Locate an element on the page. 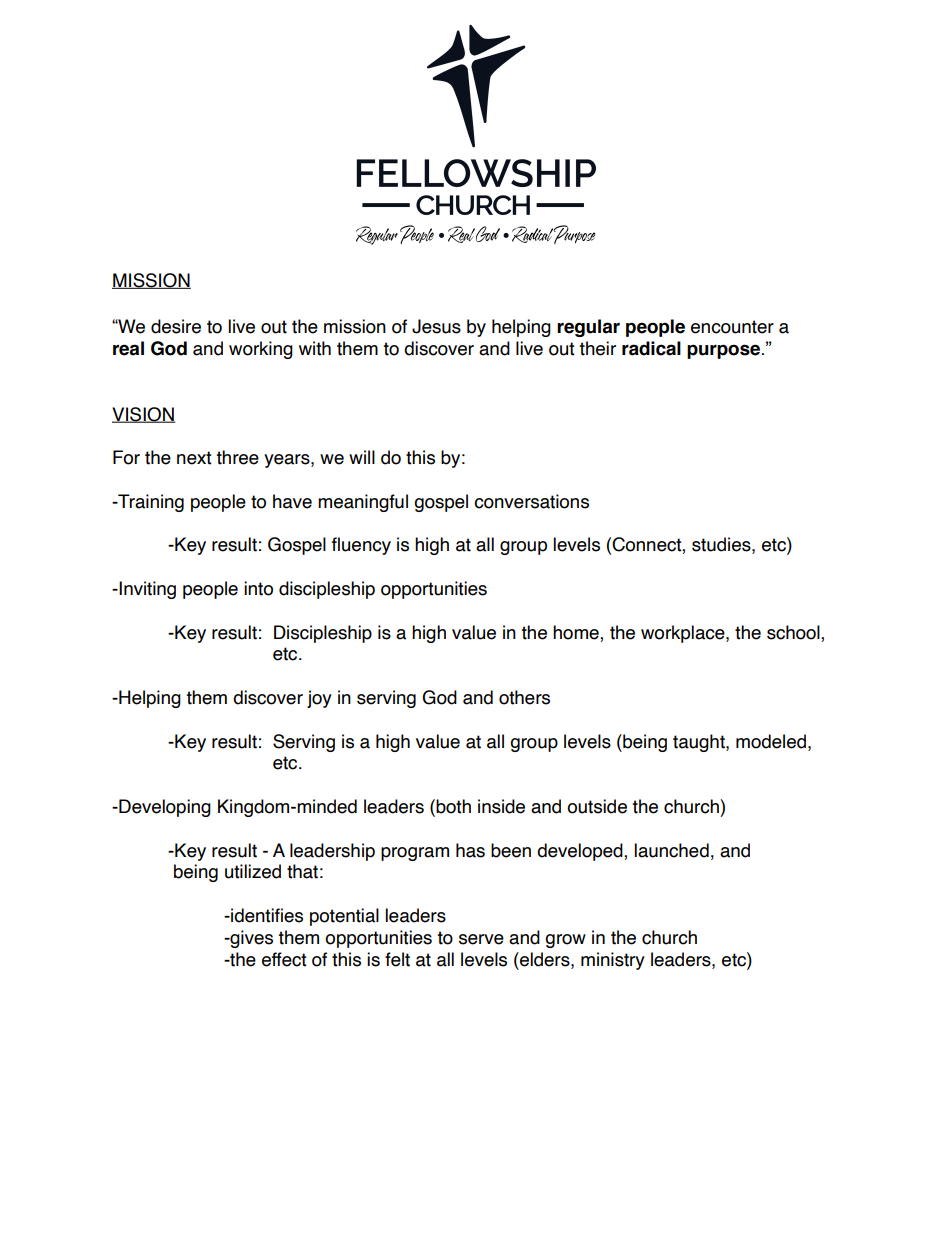  workplace is located at coordinates (684, 634).
